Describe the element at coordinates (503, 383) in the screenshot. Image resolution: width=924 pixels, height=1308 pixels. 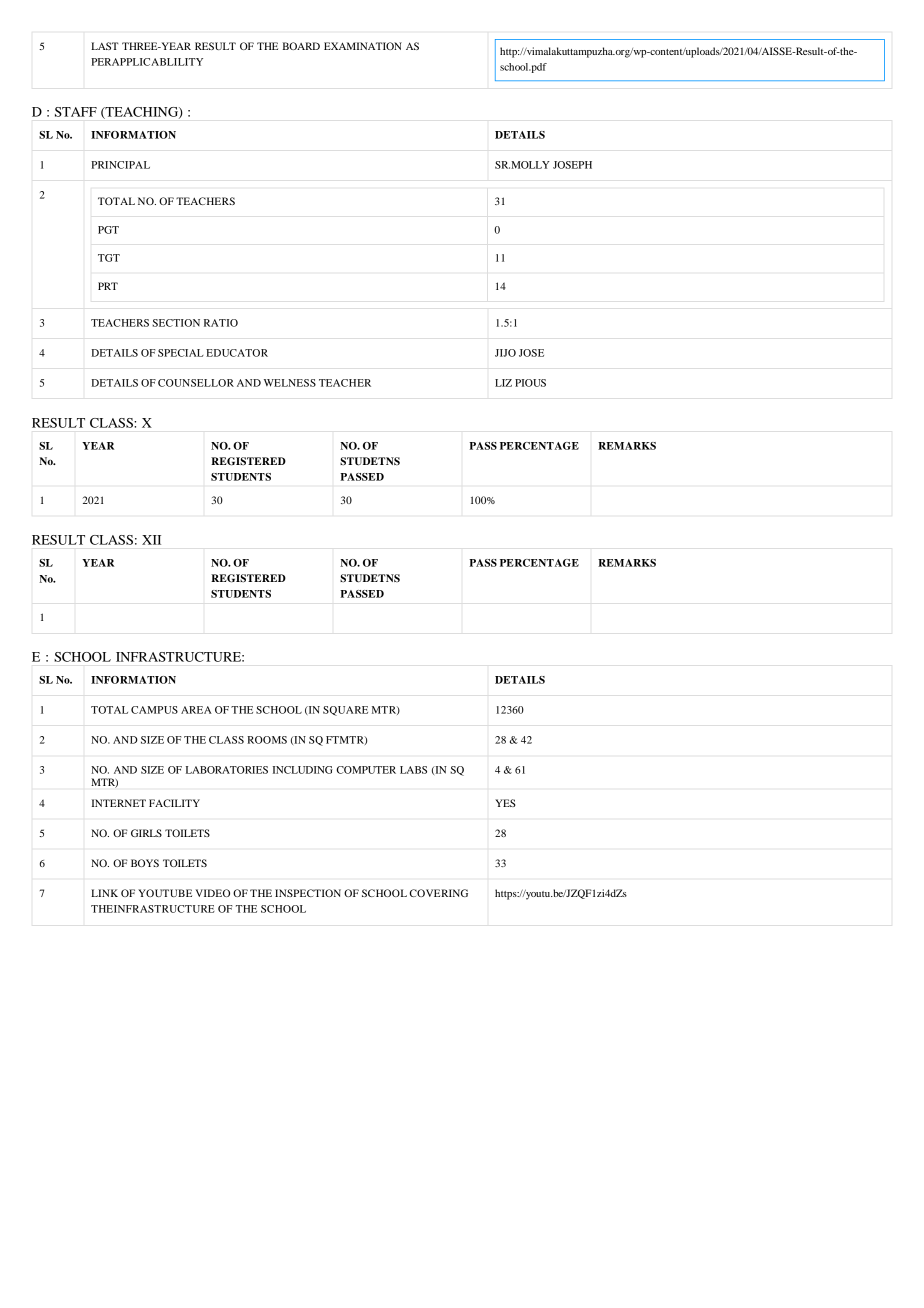
I see `LIZ` at that location.
